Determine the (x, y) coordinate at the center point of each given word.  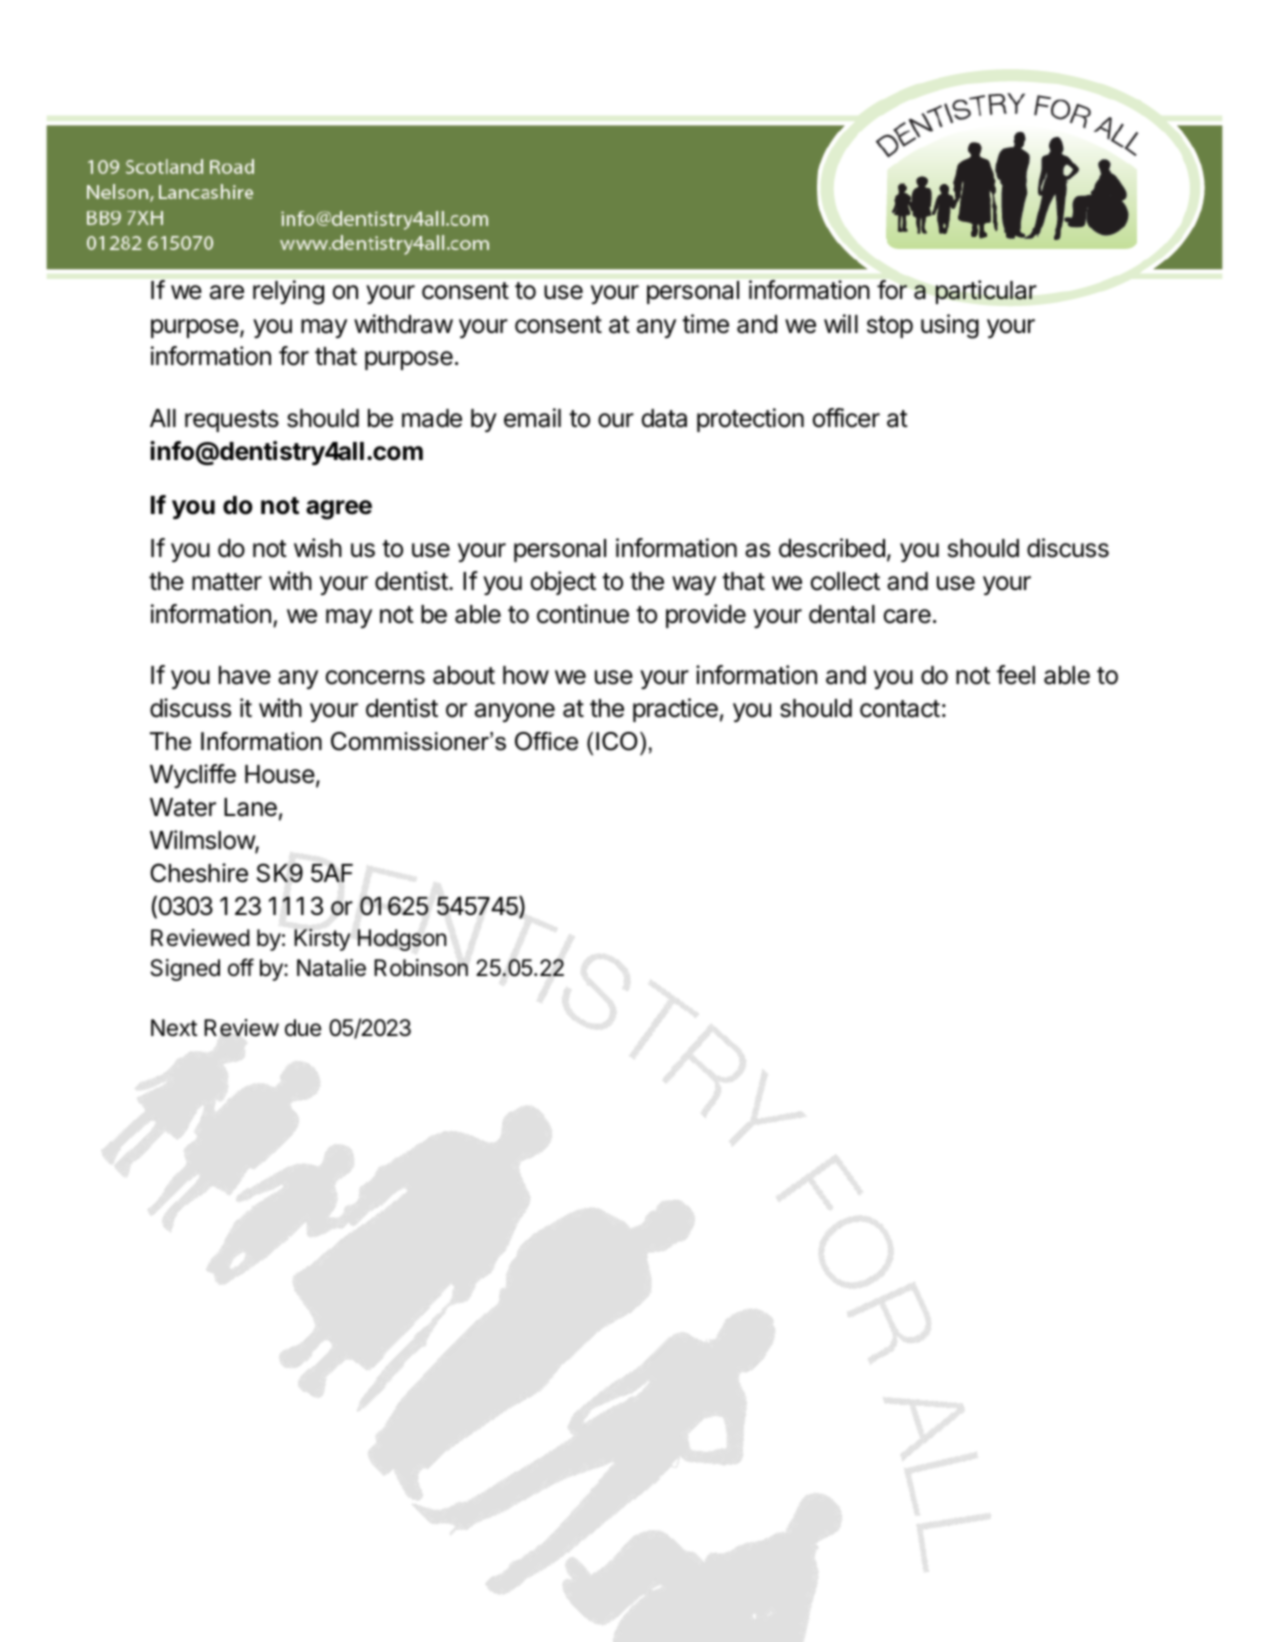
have (245, 675)
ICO (617, 741)
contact (900, 709)
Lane (250, 807)
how (526, 675)
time (705, 324)
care (907, 616)
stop (890, 327)
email (532, 418)
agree (339, 510)
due (303, 1028)
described (832, 548)
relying (288, 292)
